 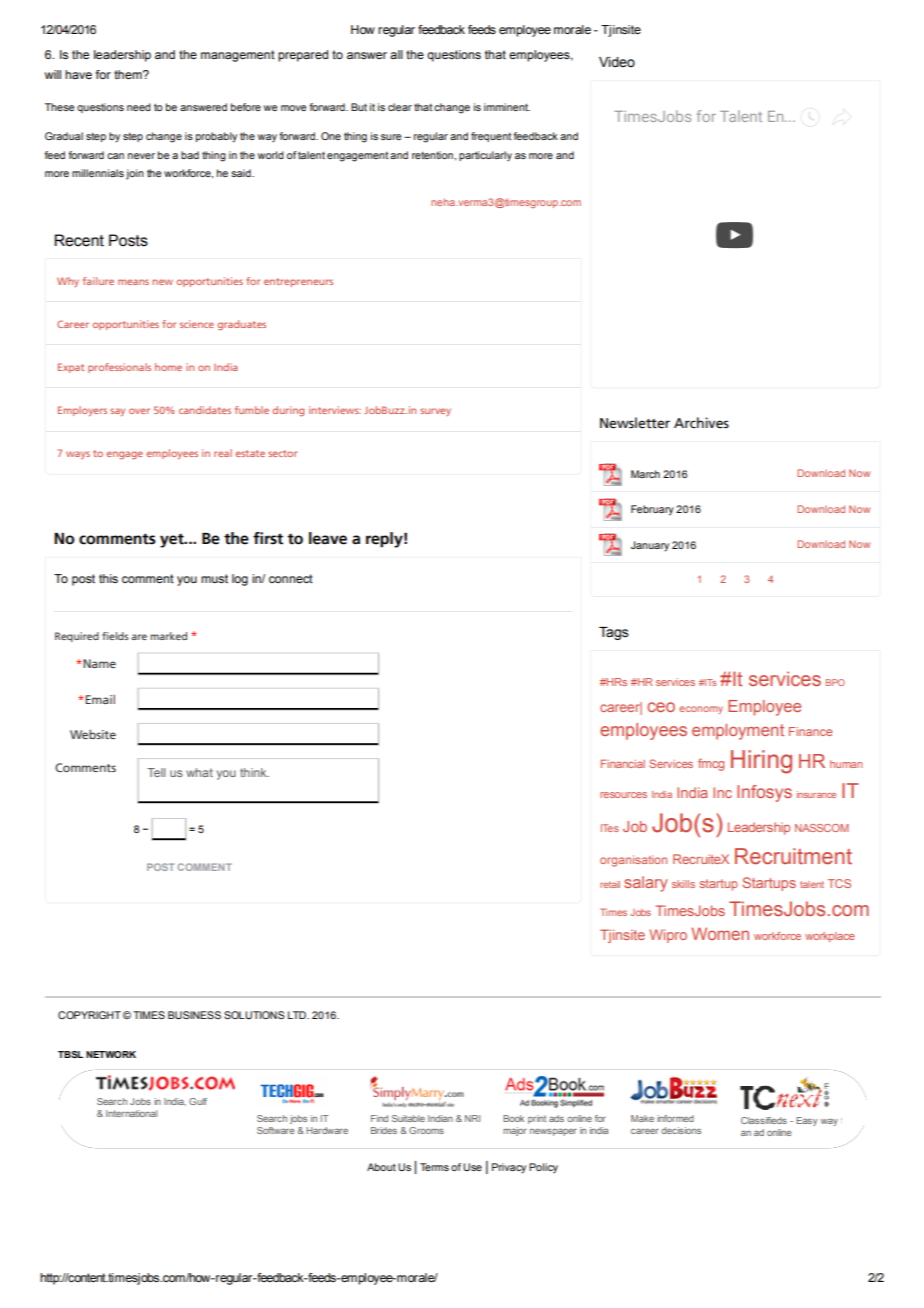 What do you see at coordinates (400, 107) in the screenshot?
I see `clear` at bounding box center [400, 107].
